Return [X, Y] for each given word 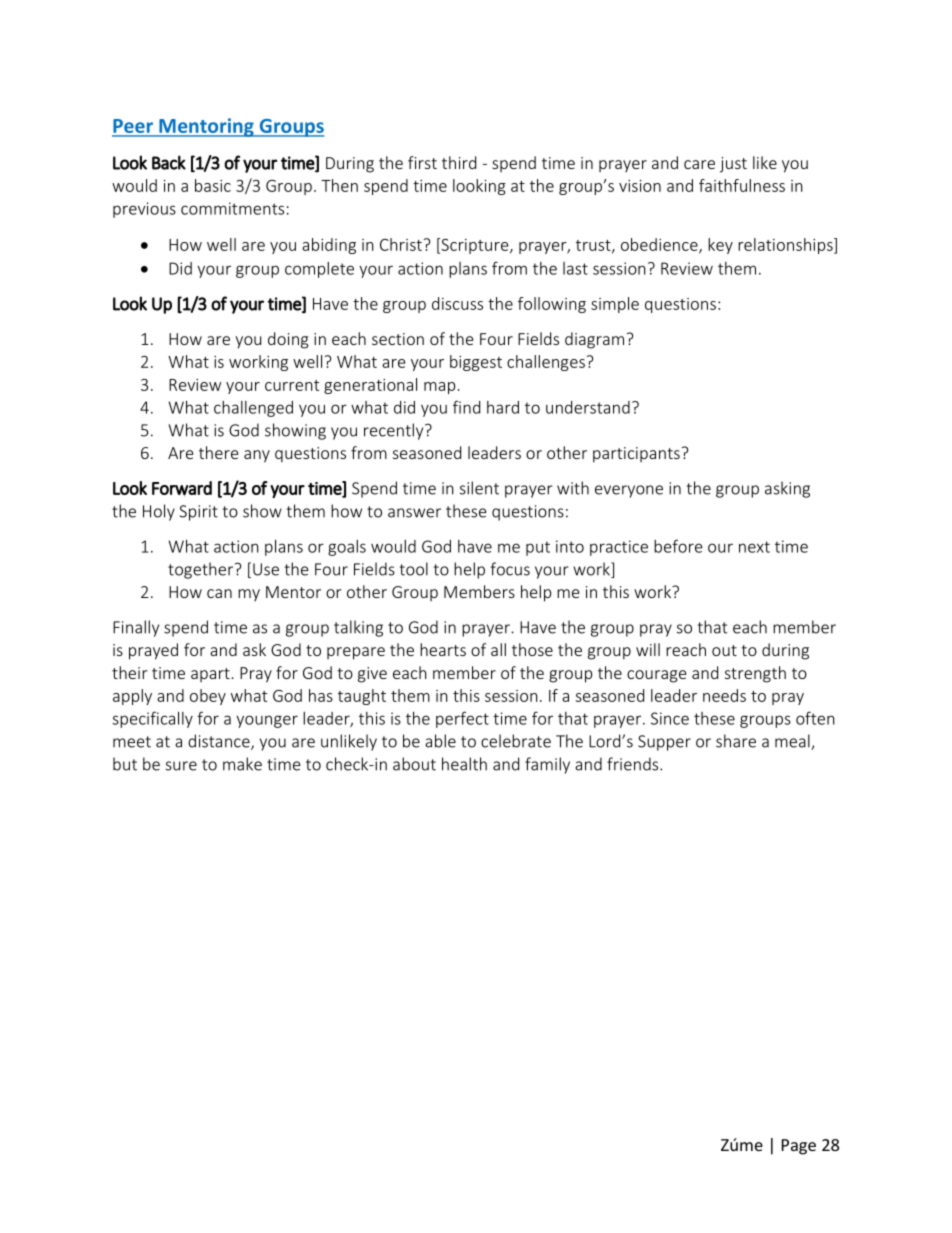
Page [799, 1147]
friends [634, 764]
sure [181, 766]
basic [213, 185]
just [733, 165]
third [459, 162]
